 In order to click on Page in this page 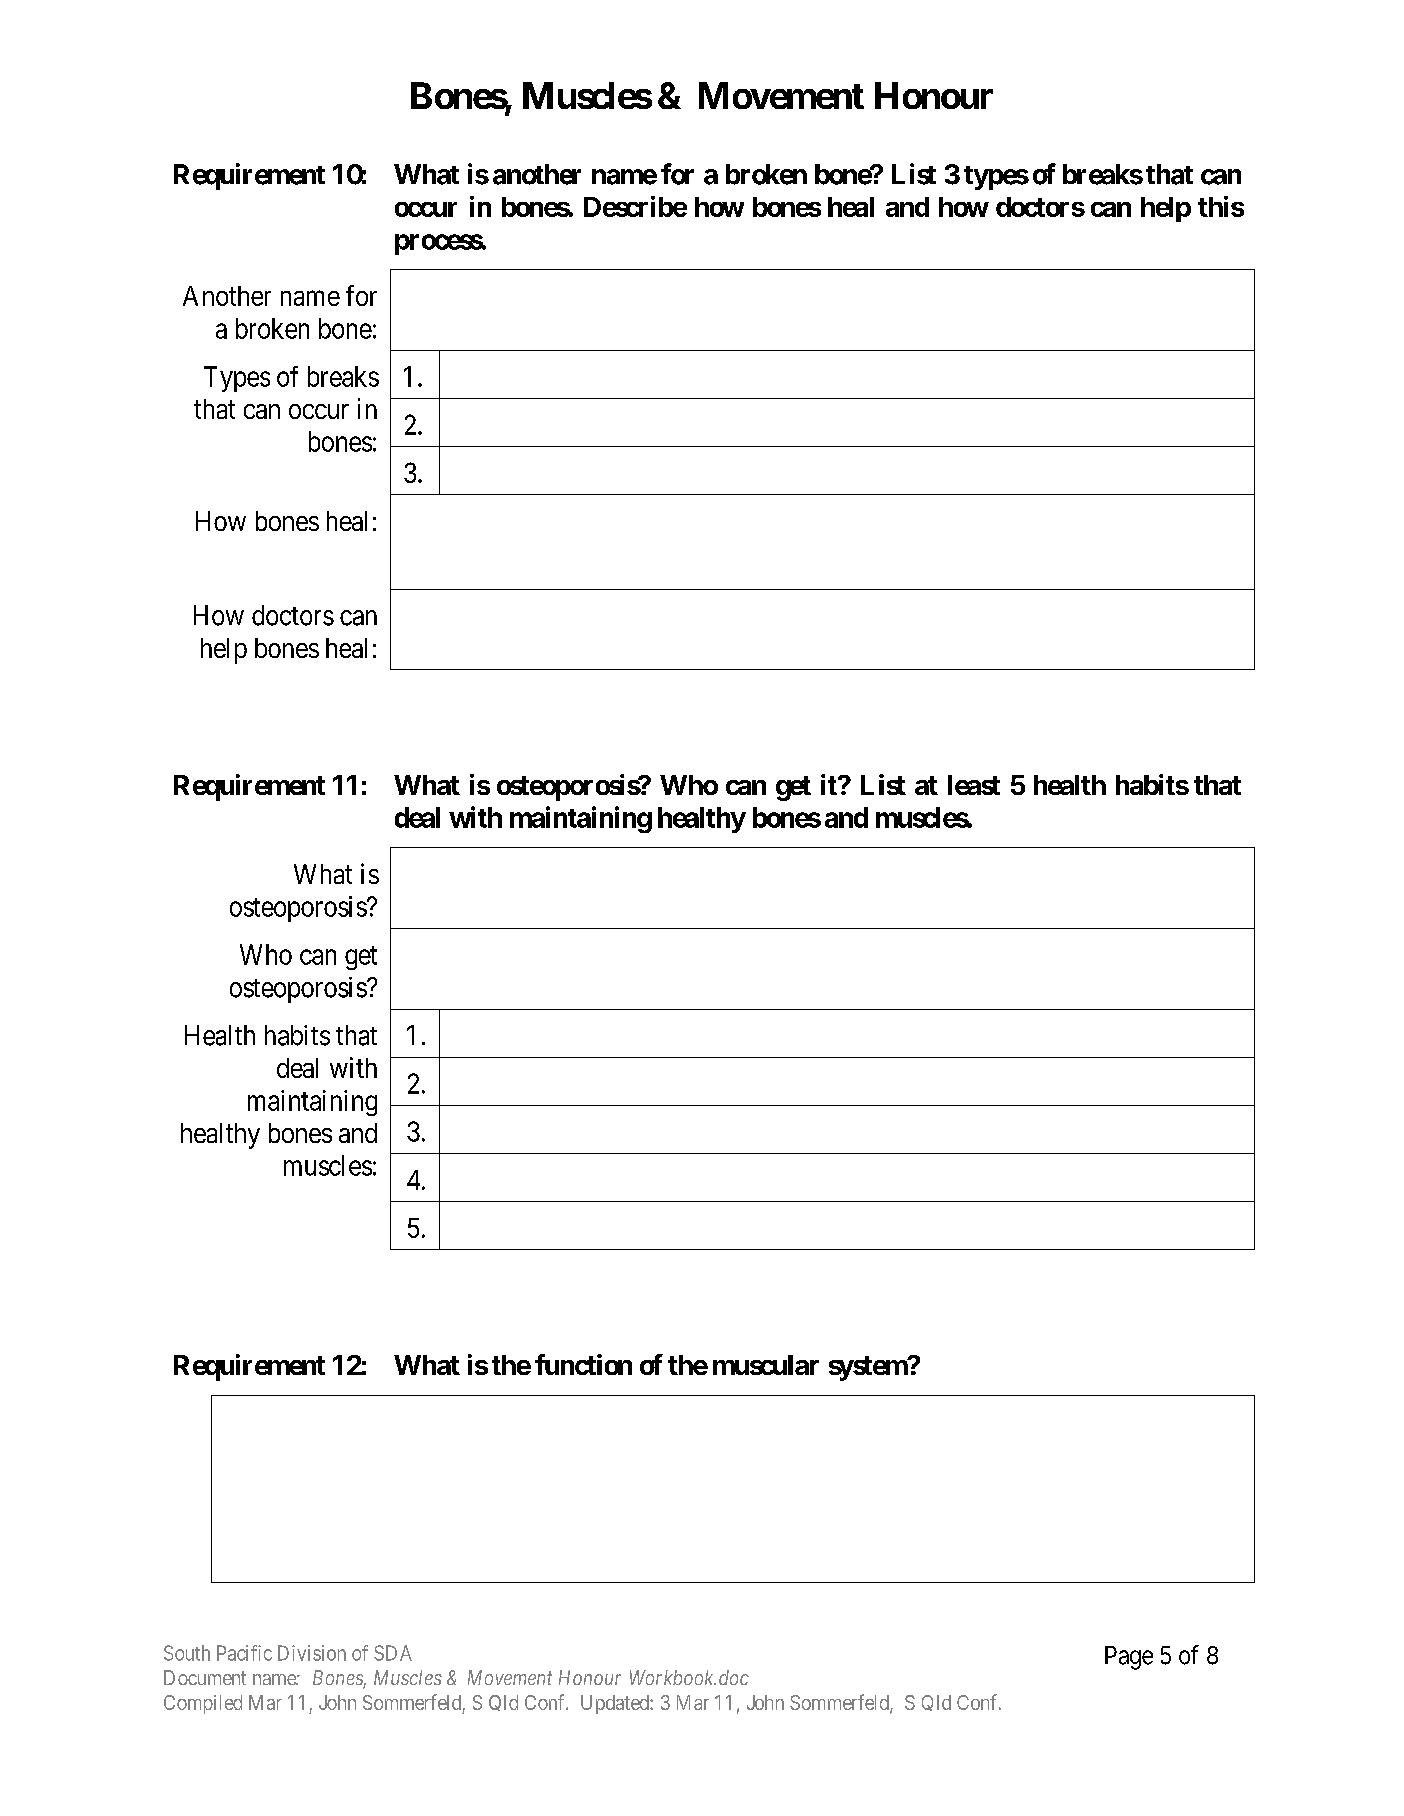, I will do `click(1129, 1658)`.
